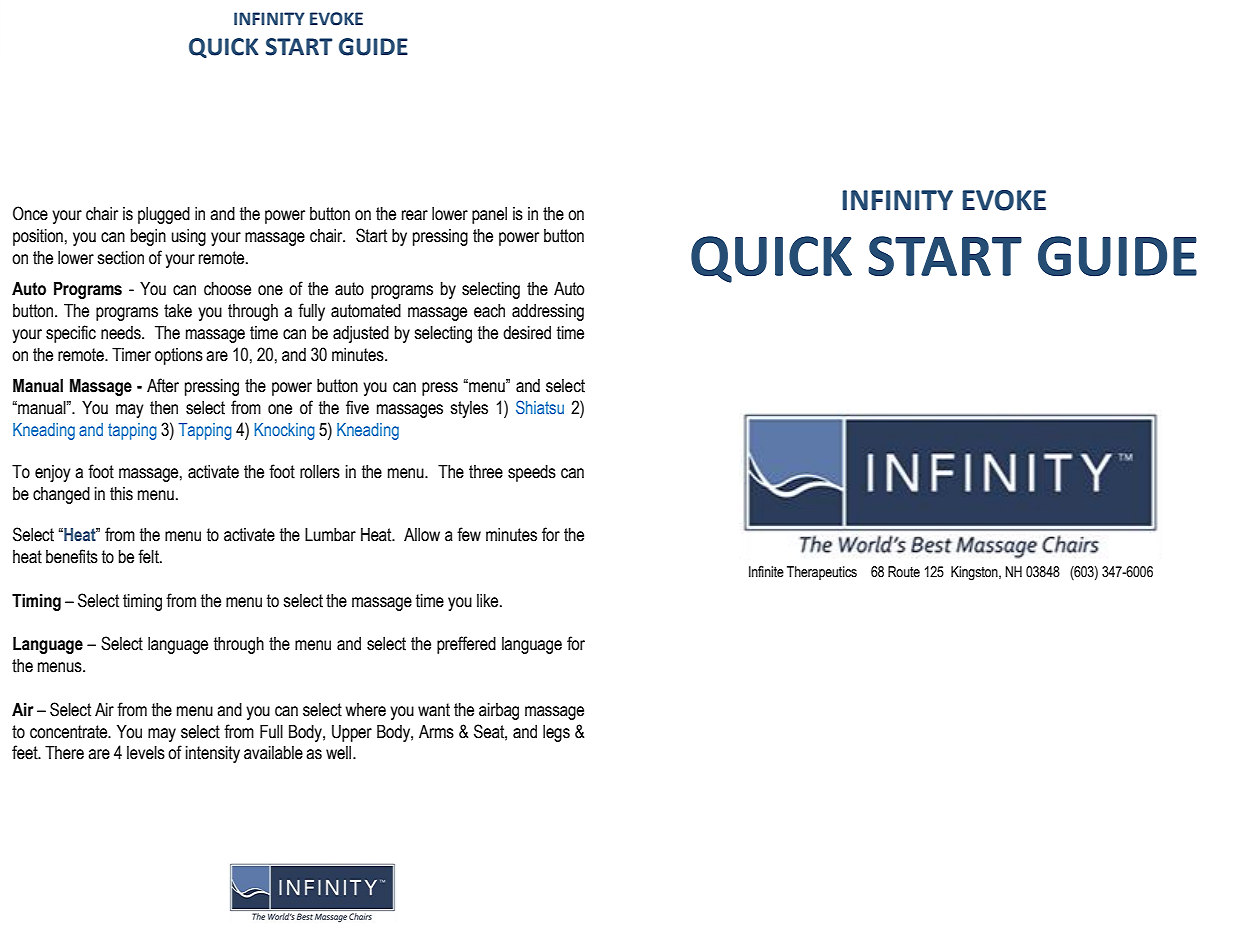 The image size is (1250, 952). I want to click on Arms, so click(436, 732).
